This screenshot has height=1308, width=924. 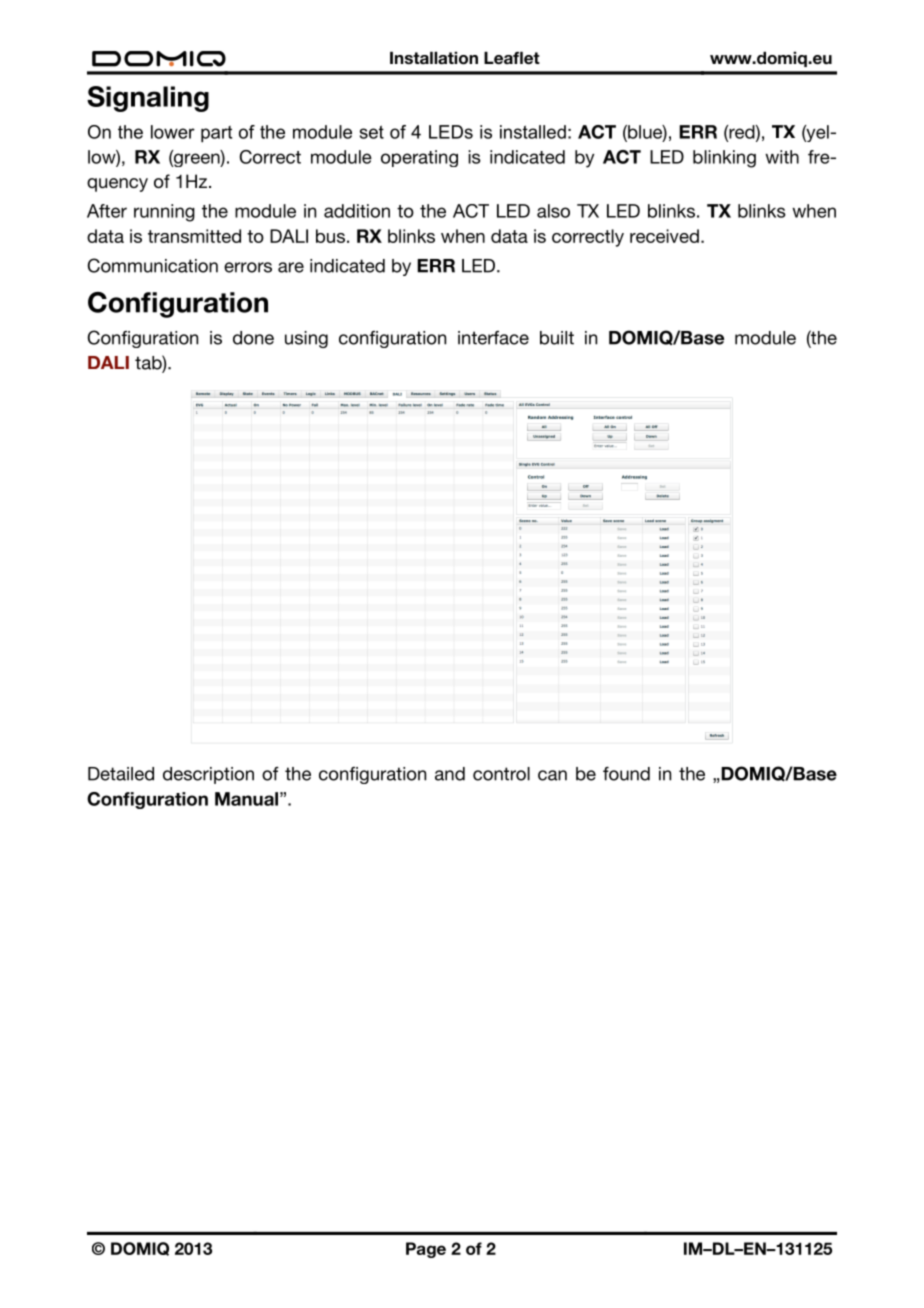 I want to click on interface, so click(x=493, y=338).
